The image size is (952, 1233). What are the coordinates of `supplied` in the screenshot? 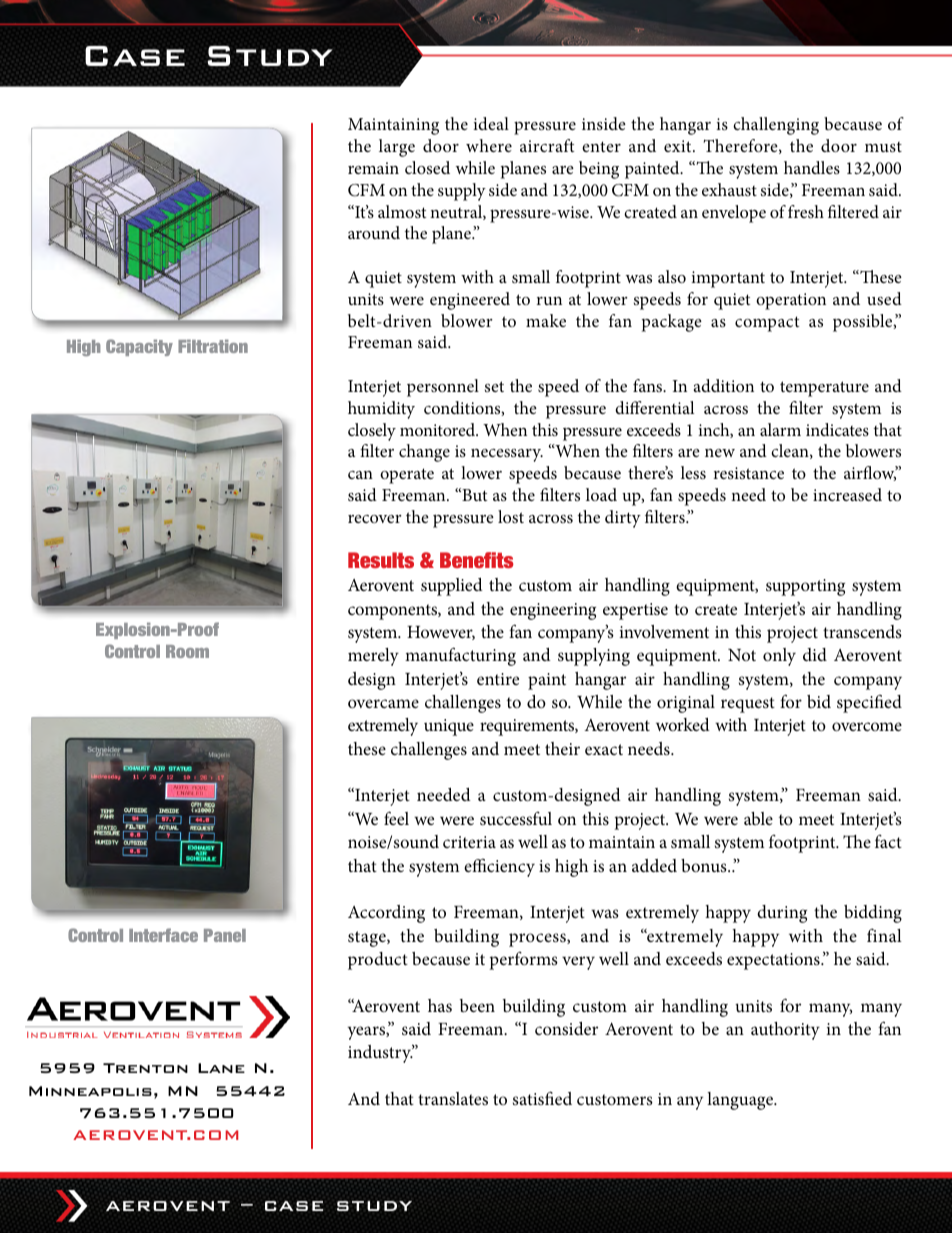 It's located at (452, 587).
